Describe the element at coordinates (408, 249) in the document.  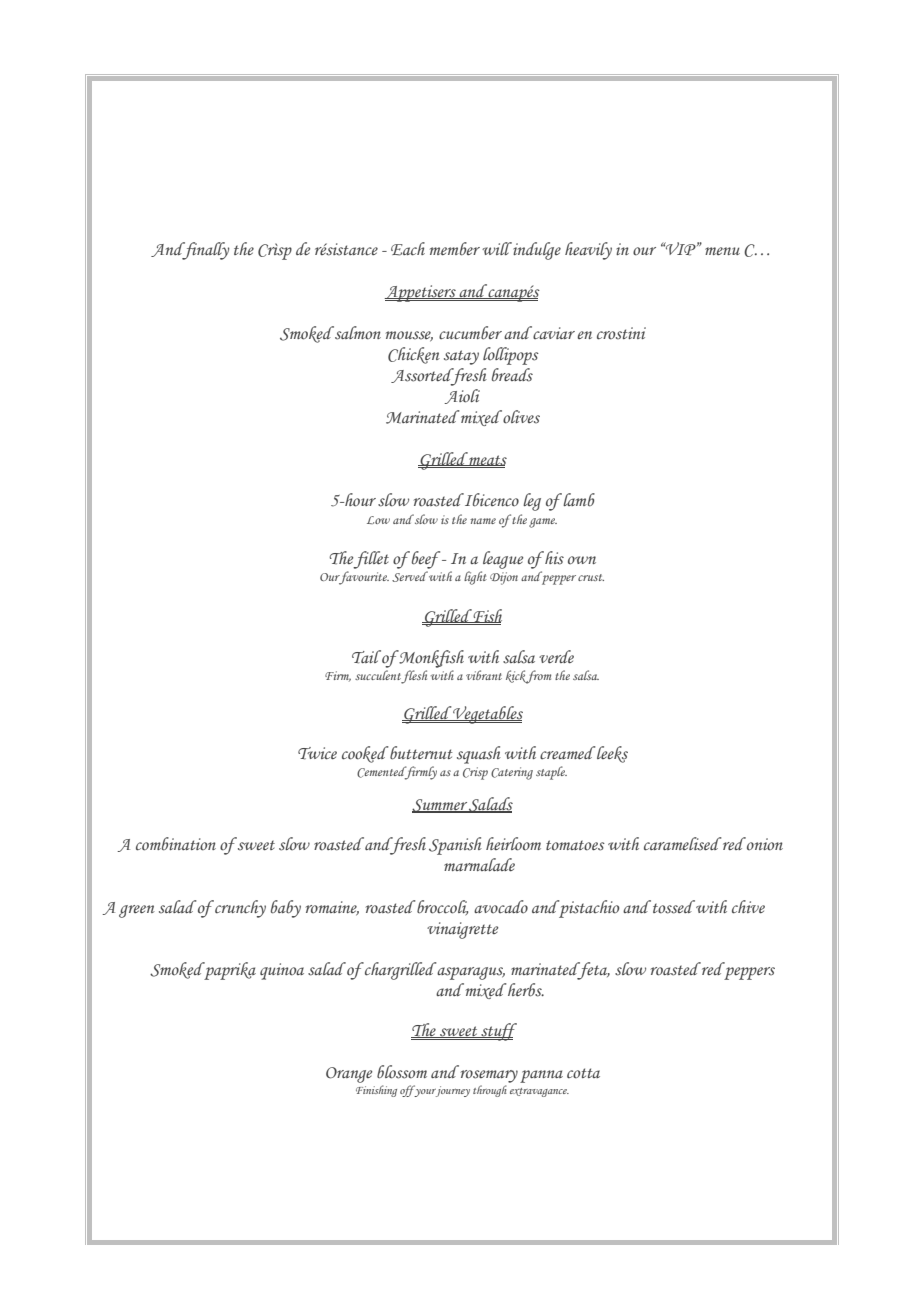
I see `Each` at that location.
